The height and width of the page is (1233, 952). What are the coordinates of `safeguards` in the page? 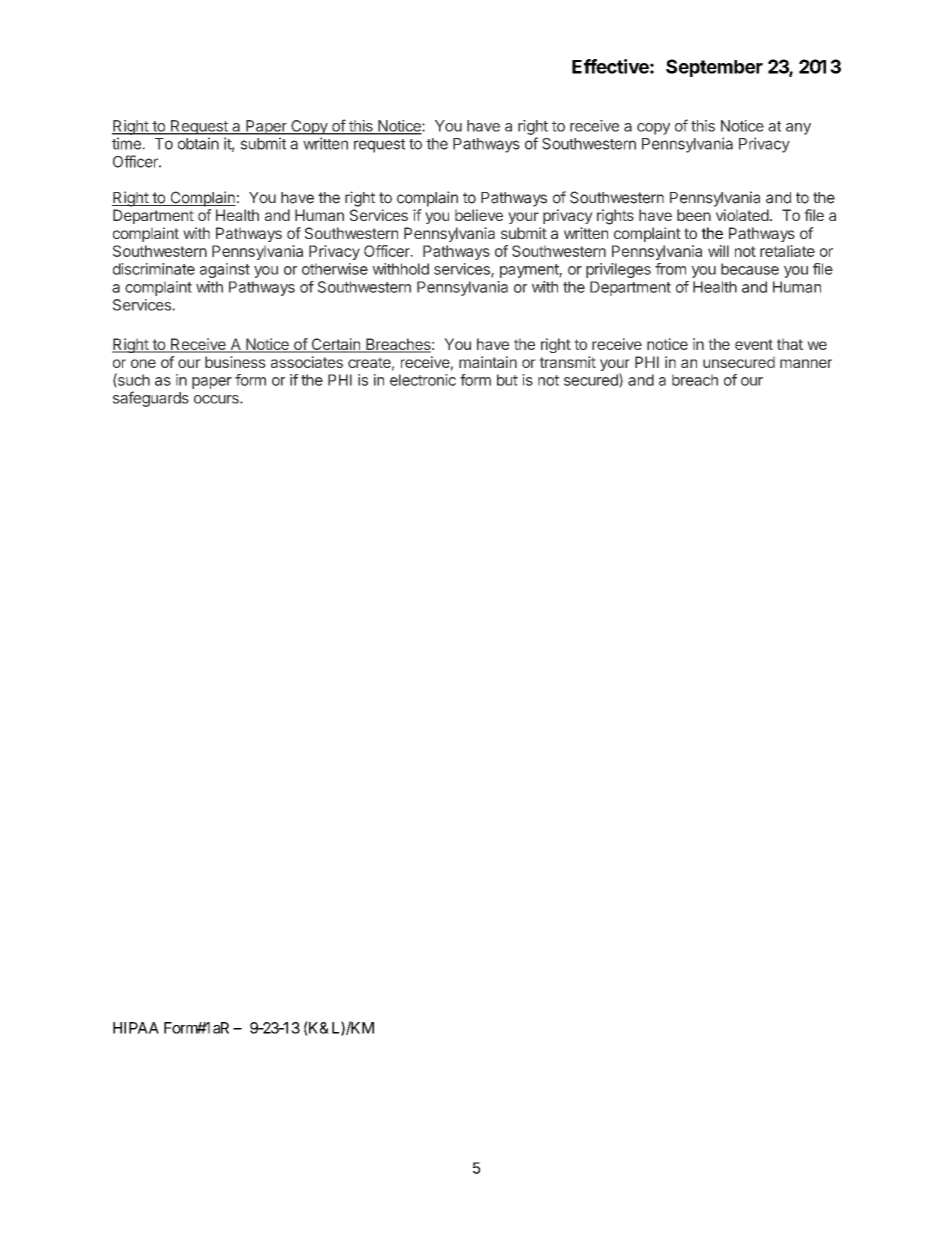 It's located at (151, 399).
